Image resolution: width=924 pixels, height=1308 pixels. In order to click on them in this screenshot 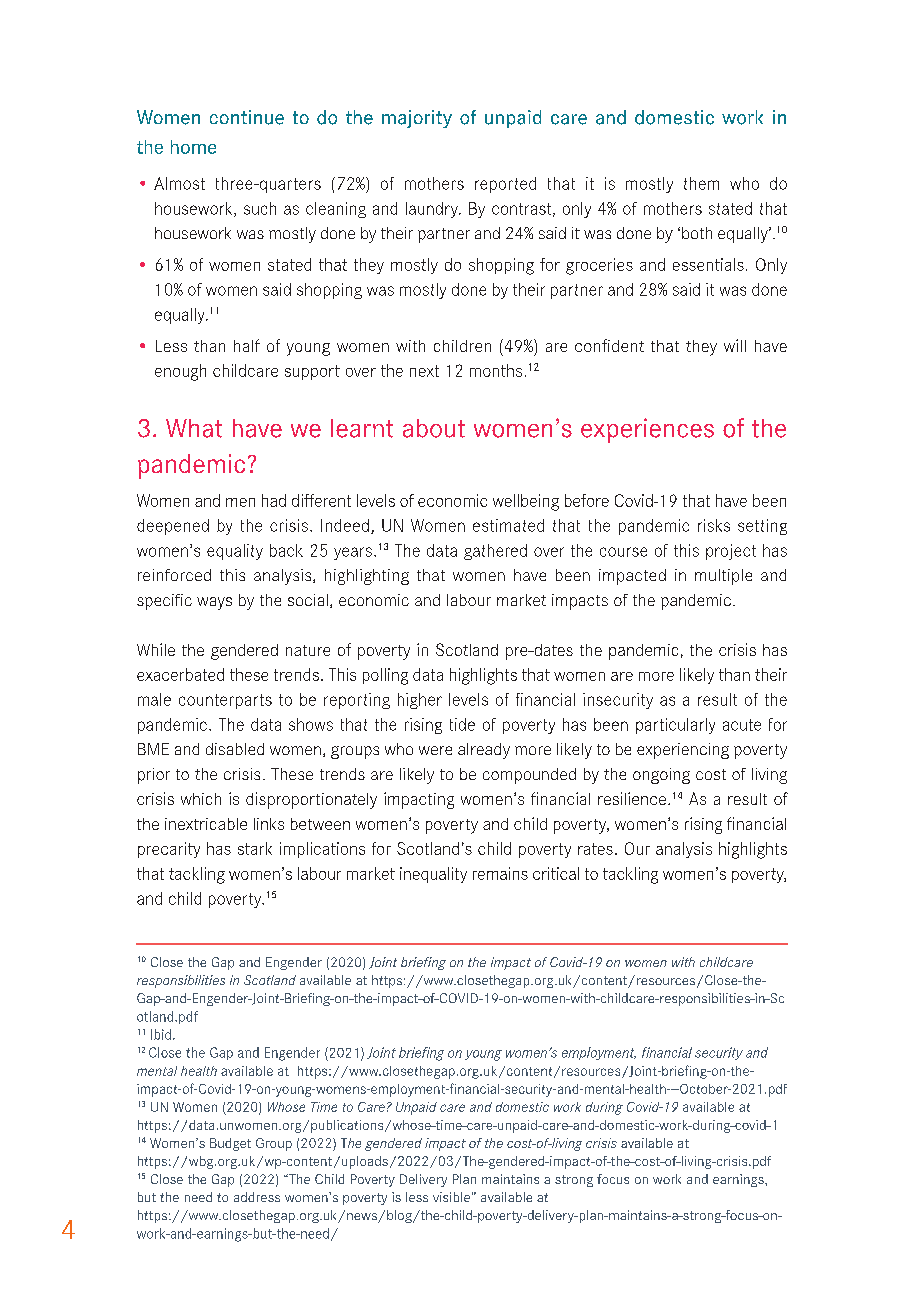, I will do `click(701, 183)`.
